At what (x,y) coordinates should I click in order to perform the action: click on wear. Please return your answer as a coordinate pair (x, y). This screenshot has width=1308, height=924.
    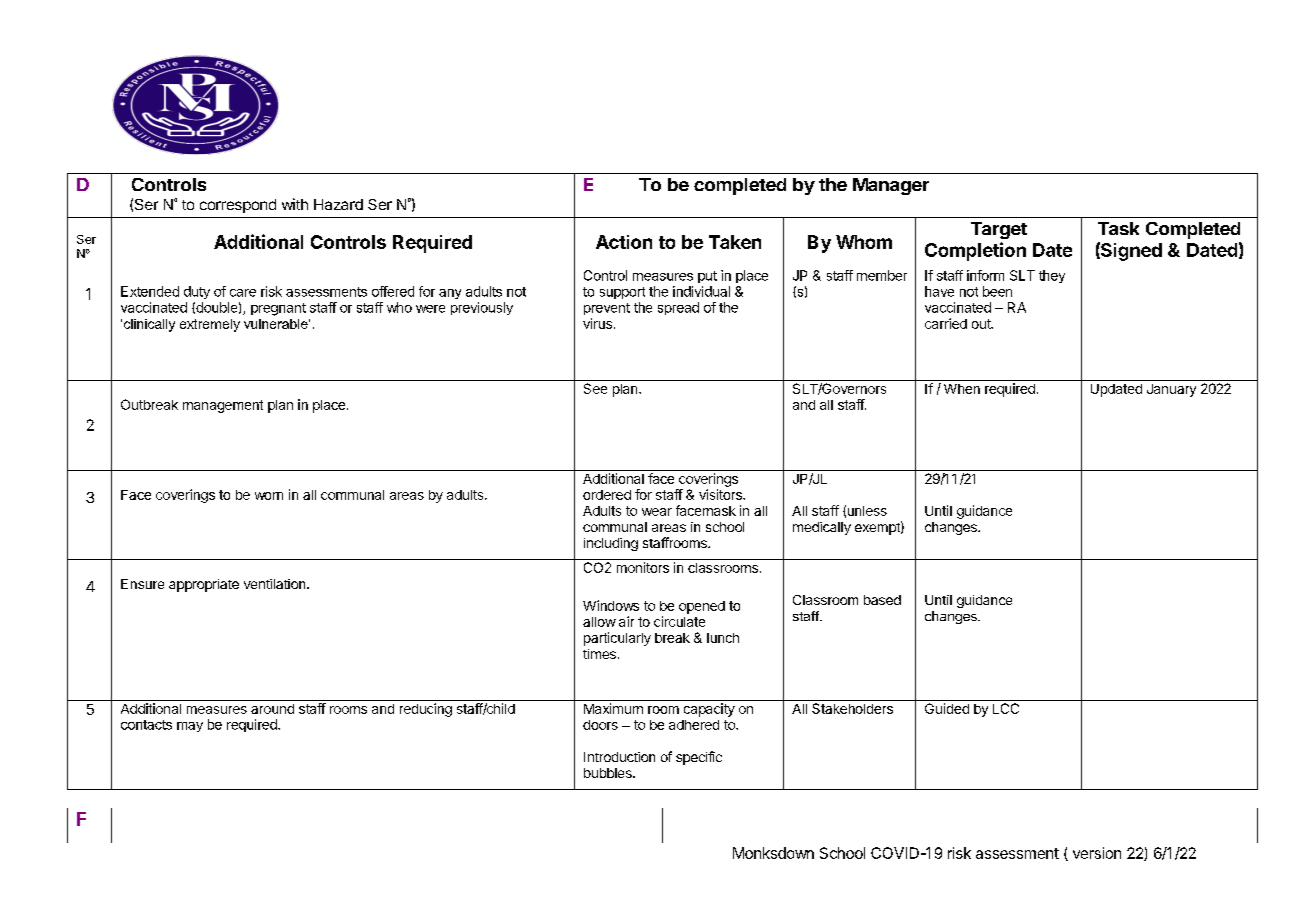
    Looking at the image, I should click on (657, 512).
